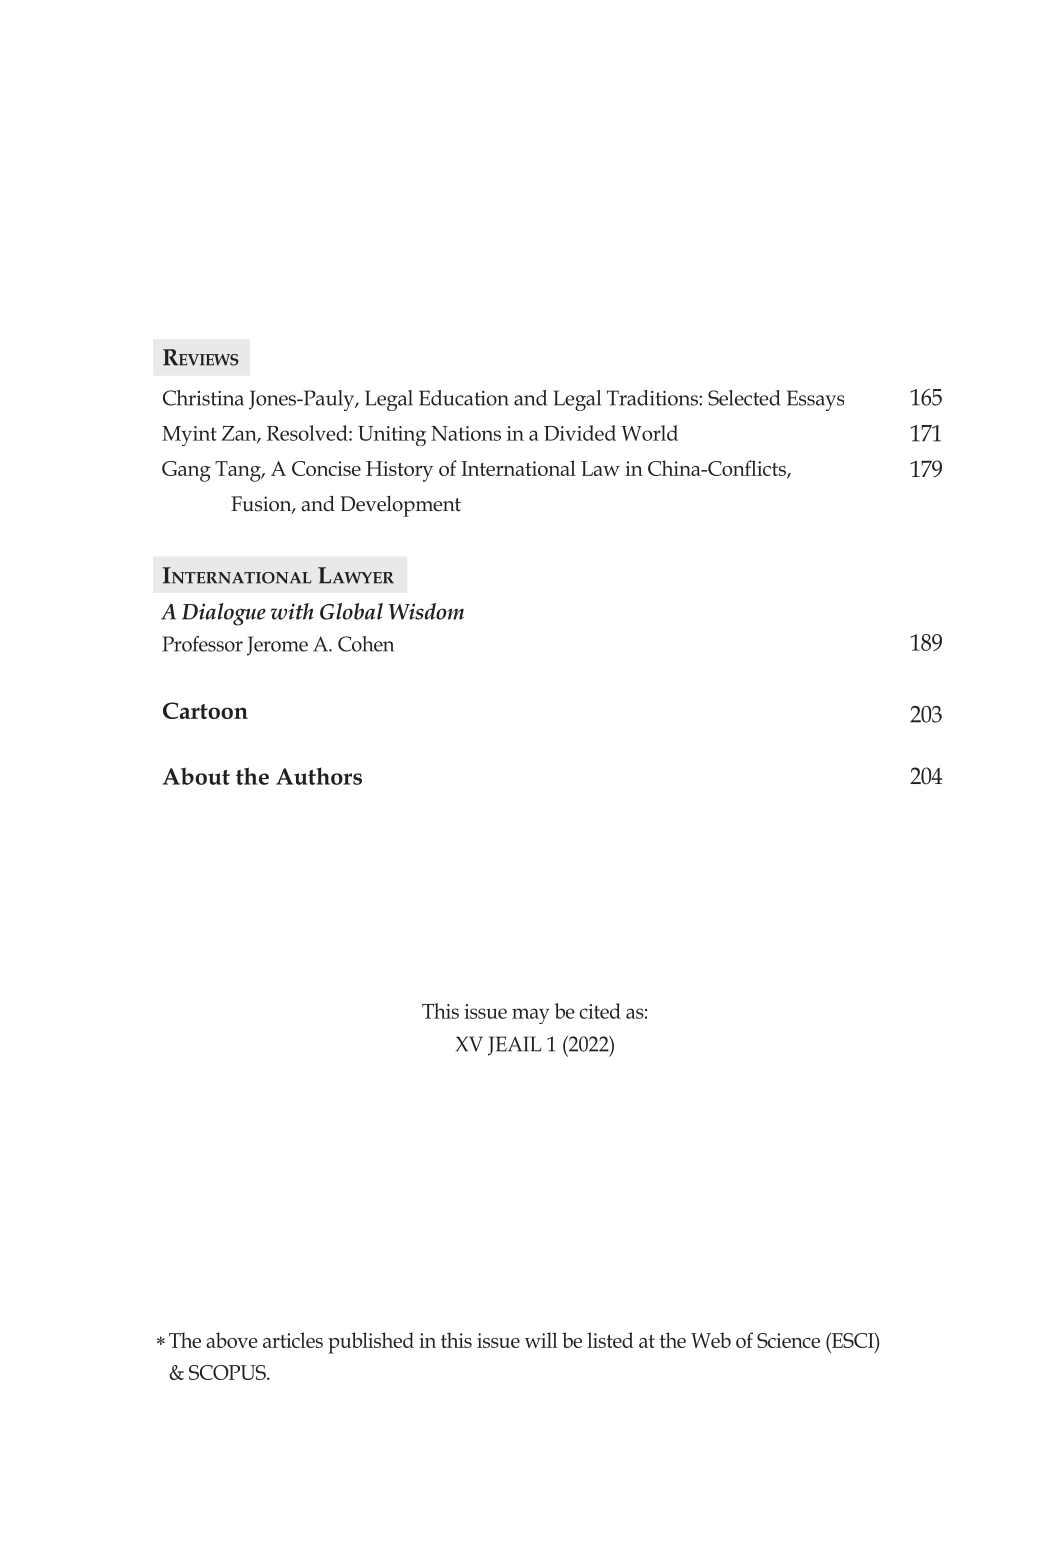 Image resolution: width=1058 pixels, height=1563 pixels. Describe the element at coordinates (600, 1011) in the screenshot. I see `cited` at that location.
